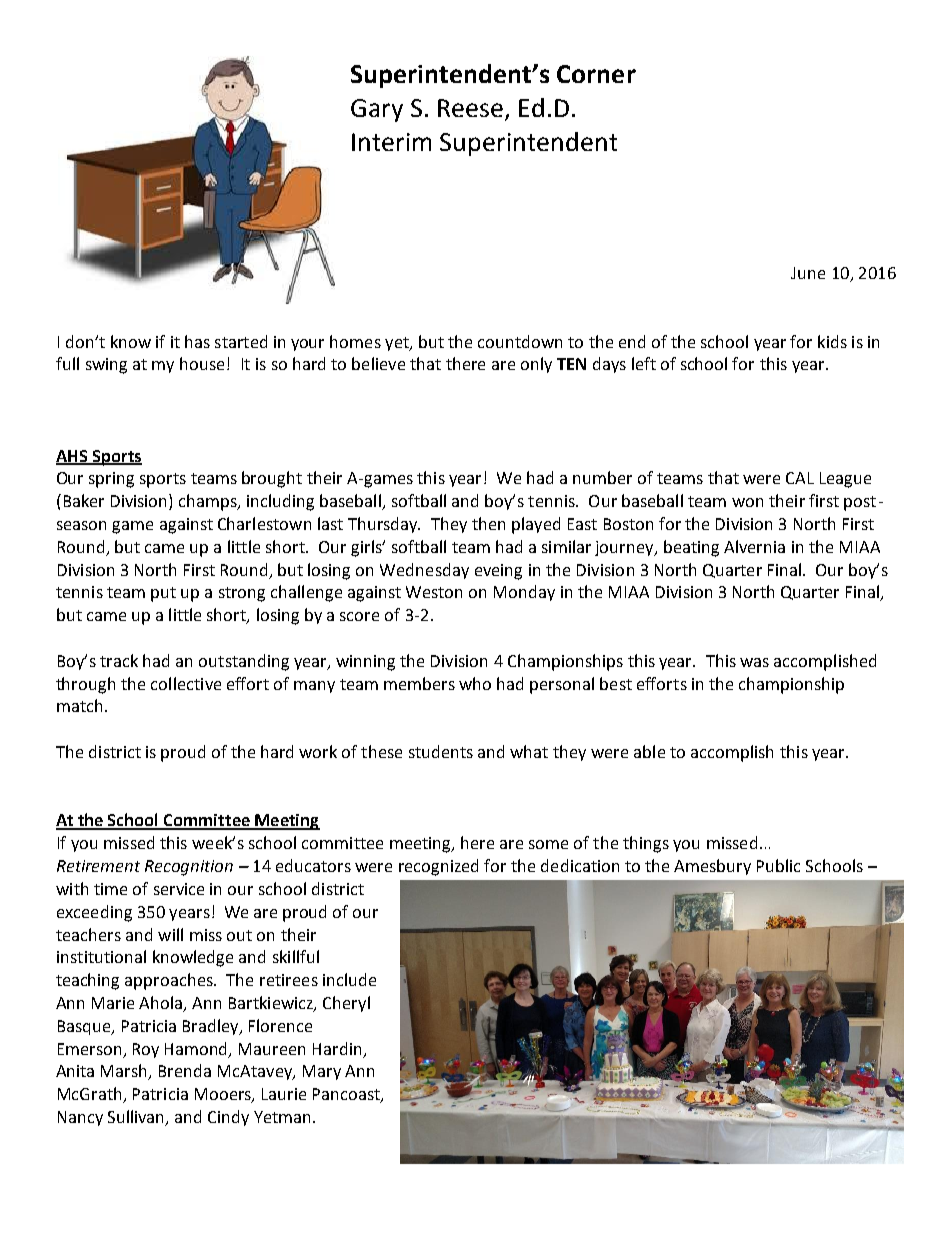  I want to click on Brenda, so click(185, 1070).
